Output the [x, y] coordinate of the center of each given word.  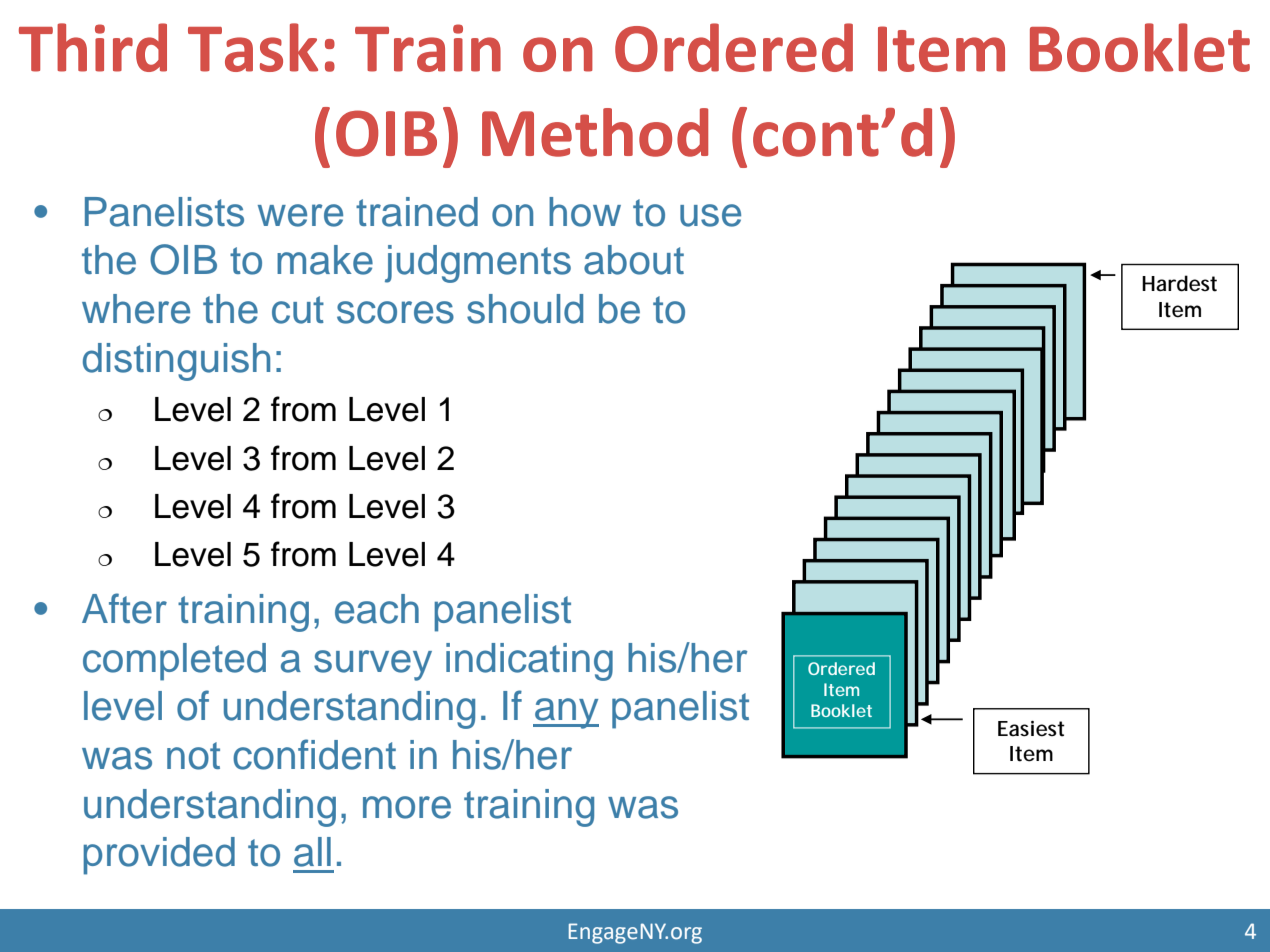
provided [159, 856]
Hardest [1179, 283]
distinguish [176, 362]
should [525, 309]
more [407, 807]
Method [595, 132]
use [710, 215]
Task [253, 47]
